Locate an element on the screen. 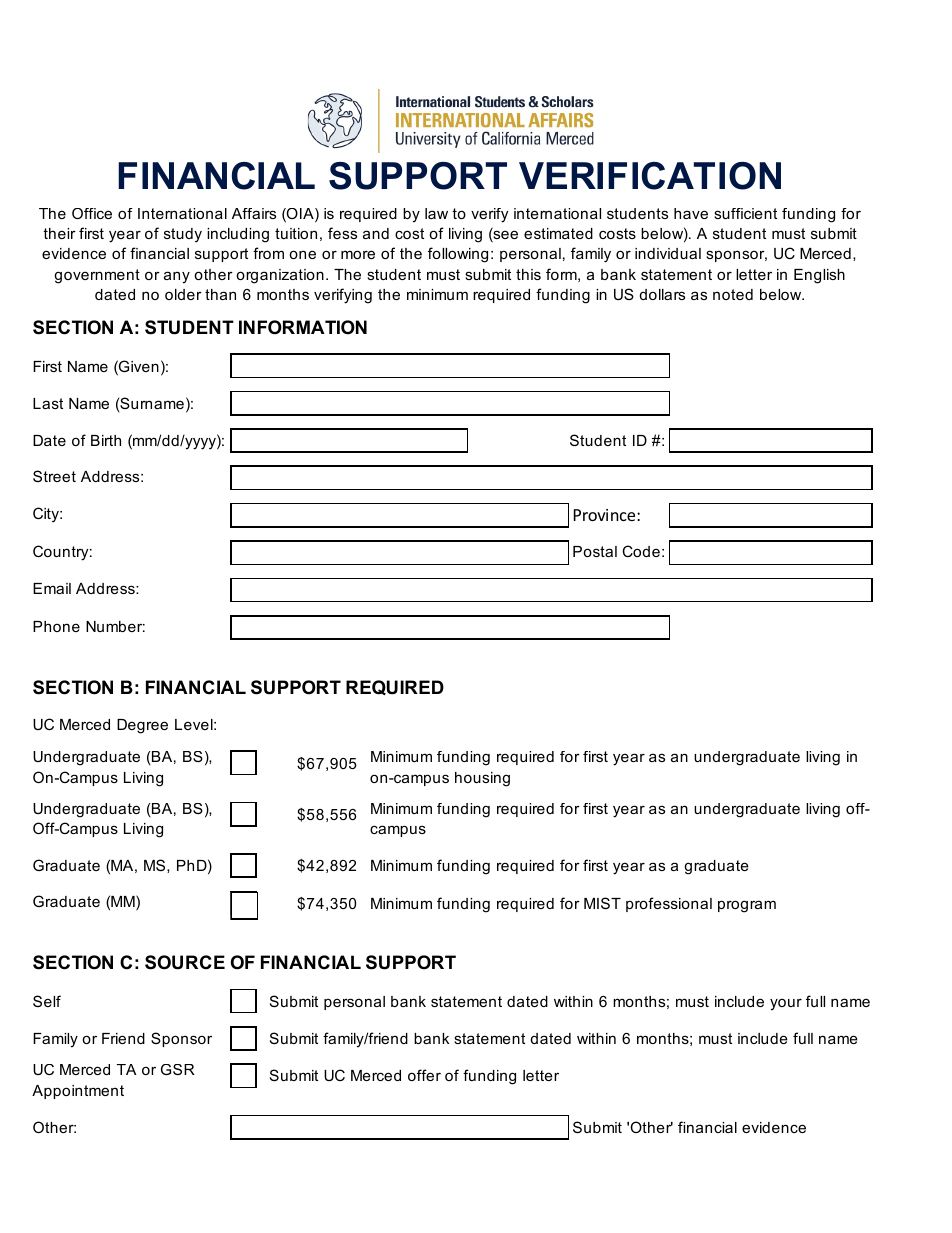 This screenshot has height=1233, width=952. Postal is located at coordinates (595, 551).
